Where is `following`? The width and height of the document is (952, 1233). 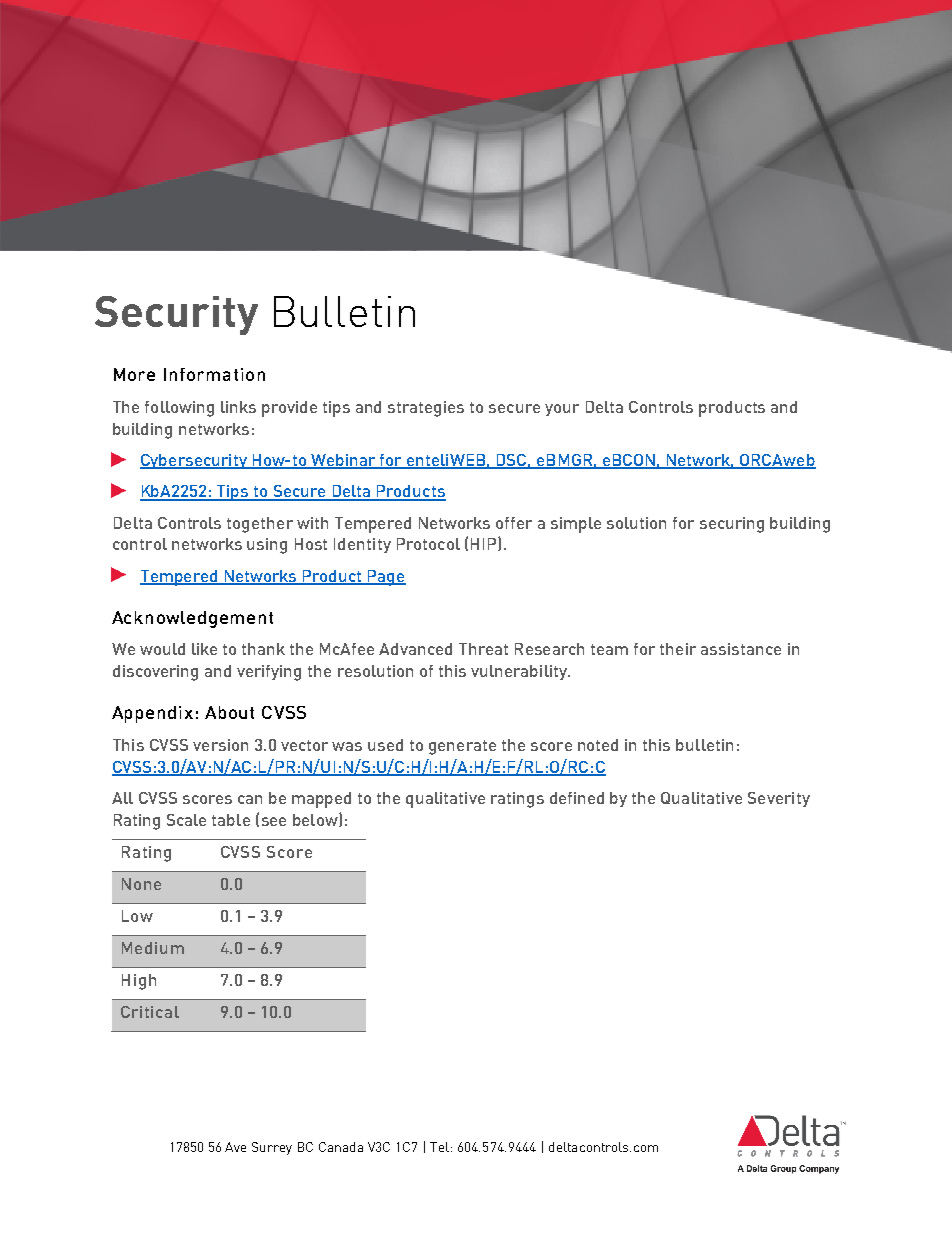
following is located at coordinates (179, 409).
